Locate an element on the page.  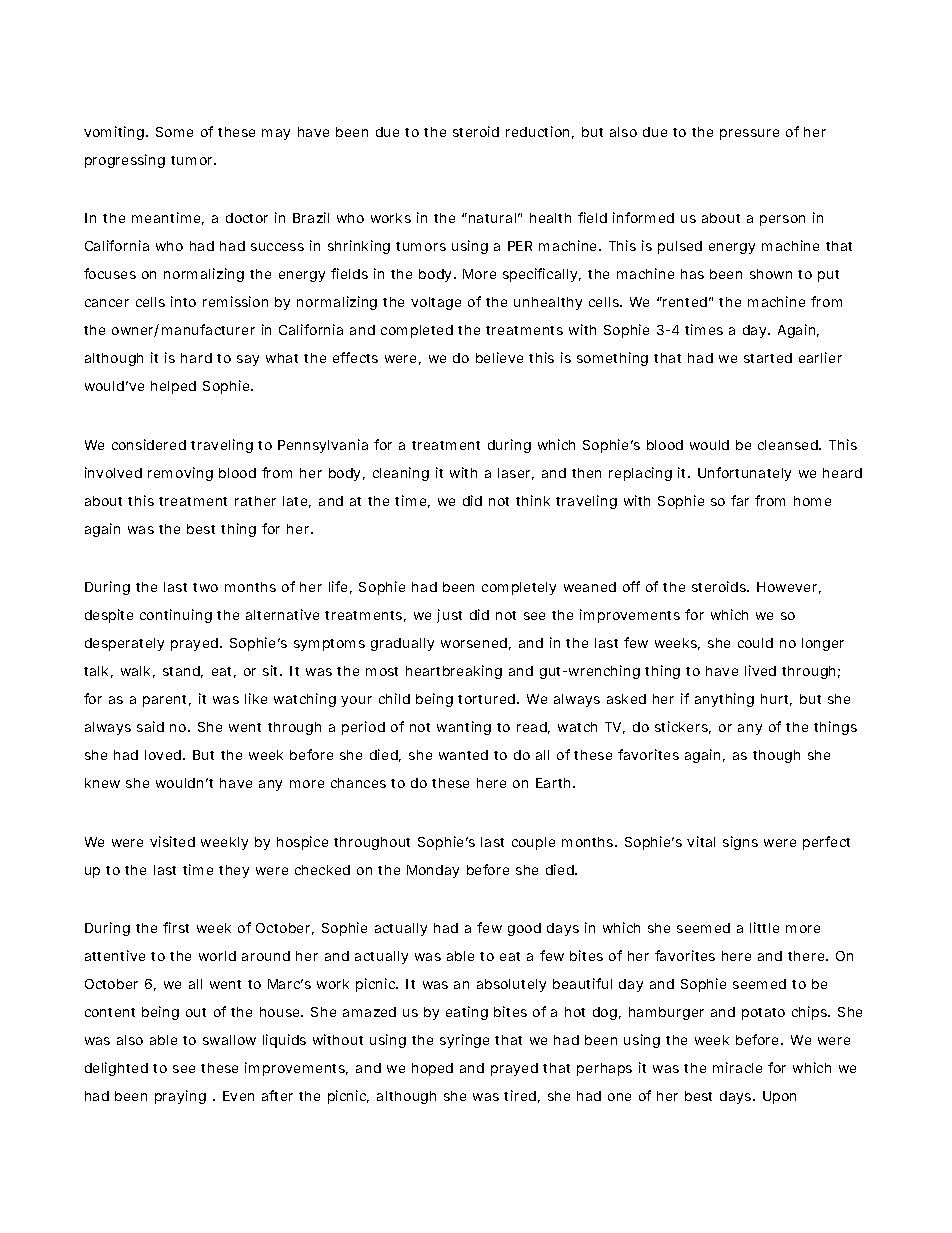
laser is located at coordinates (516, 474).
